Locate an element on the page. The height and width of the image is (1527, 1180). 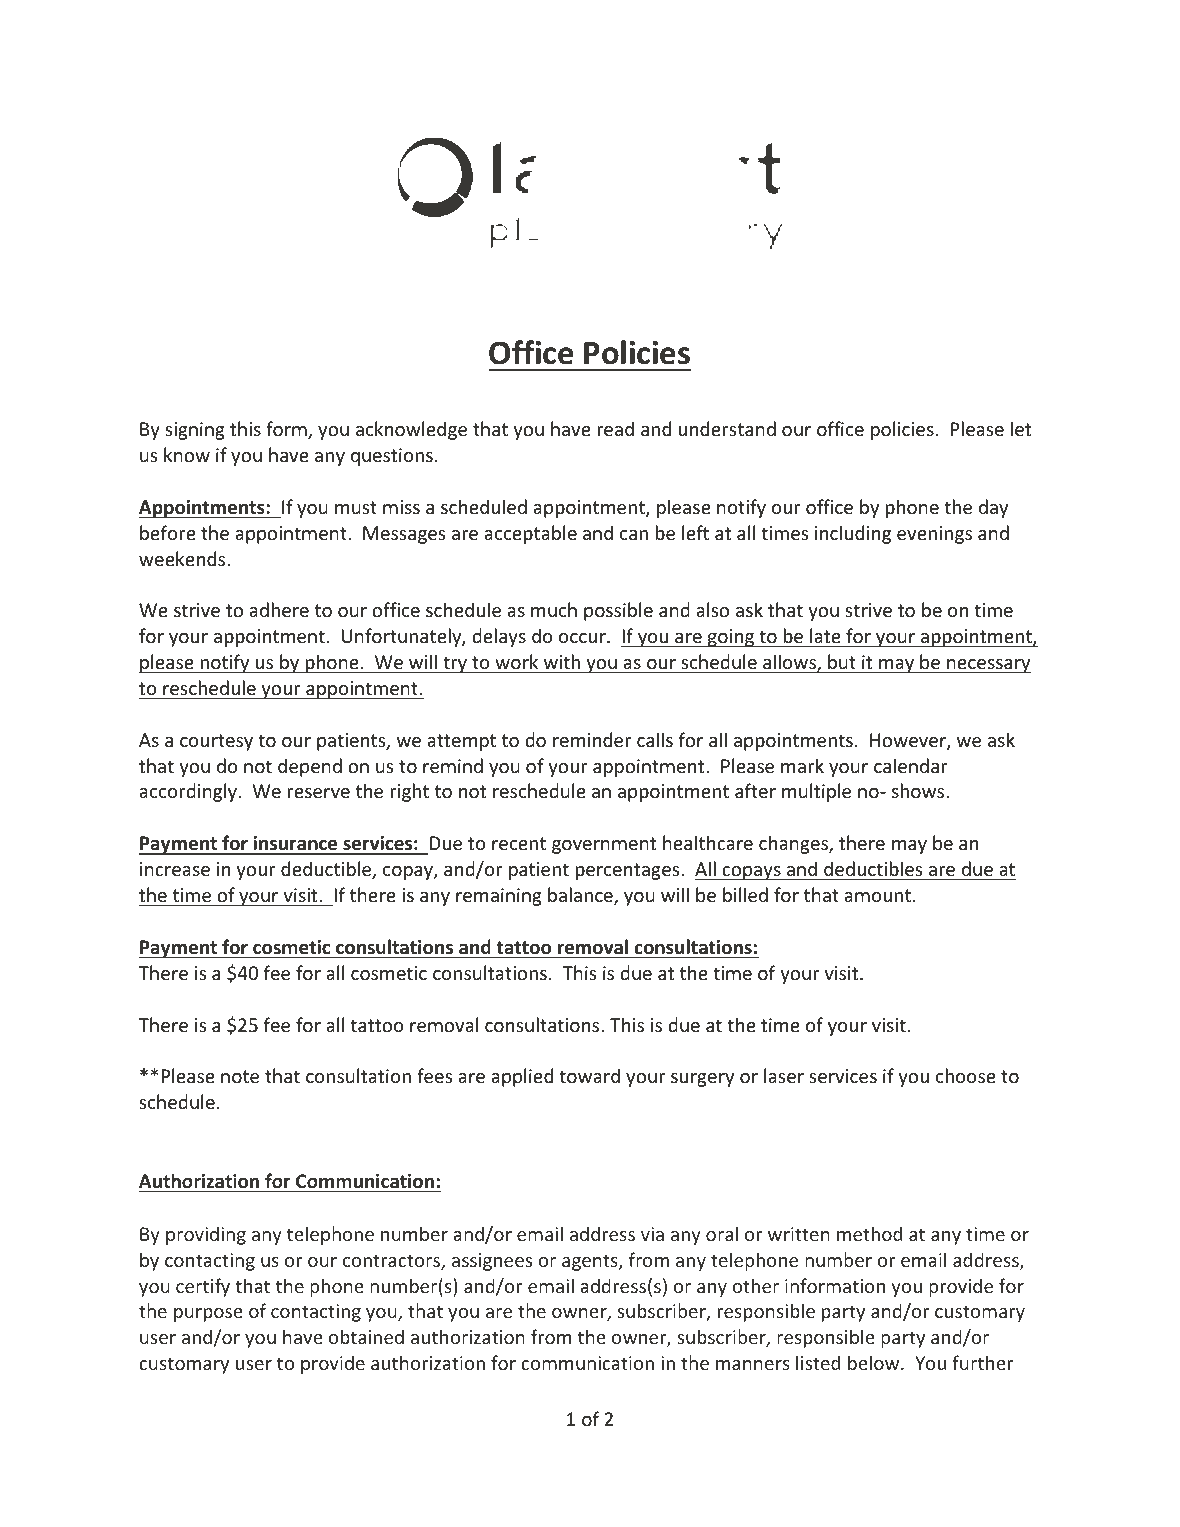
signing is located at coordinates (195, 431).
